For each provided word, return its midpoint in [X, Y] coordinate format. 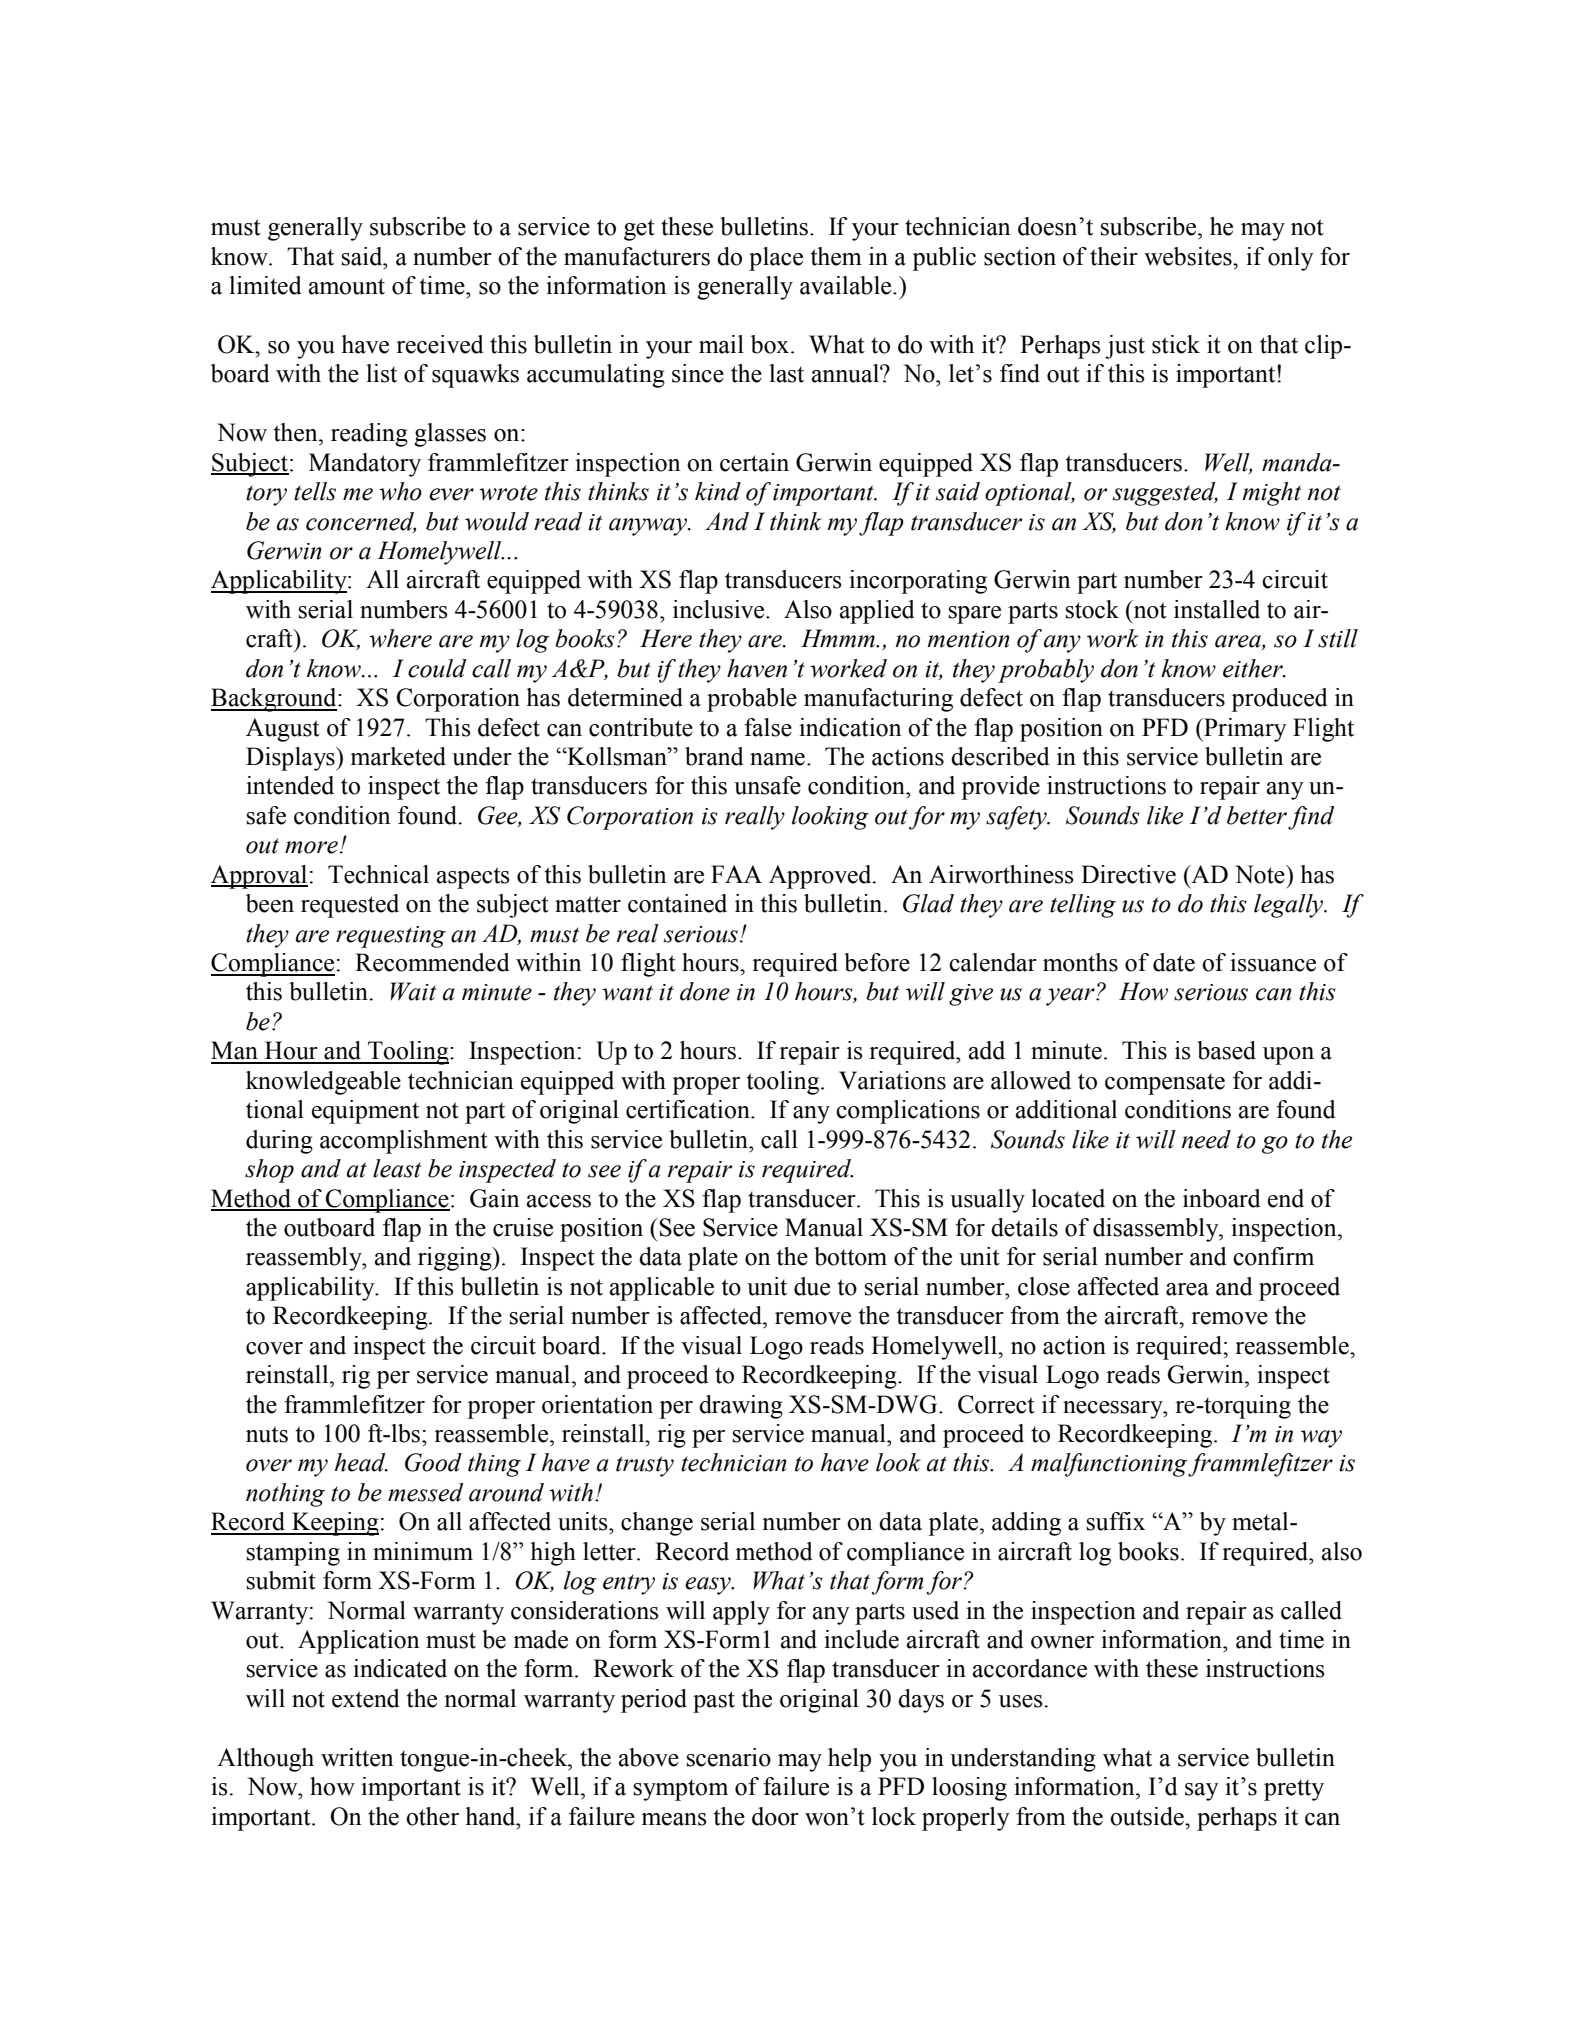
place [776, 259]
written [357, 1757]
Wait [413, 991]
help [849, 1760]
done [705, 991]
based [1226, 1050]
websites [1189, 256]
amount [347, 286]
